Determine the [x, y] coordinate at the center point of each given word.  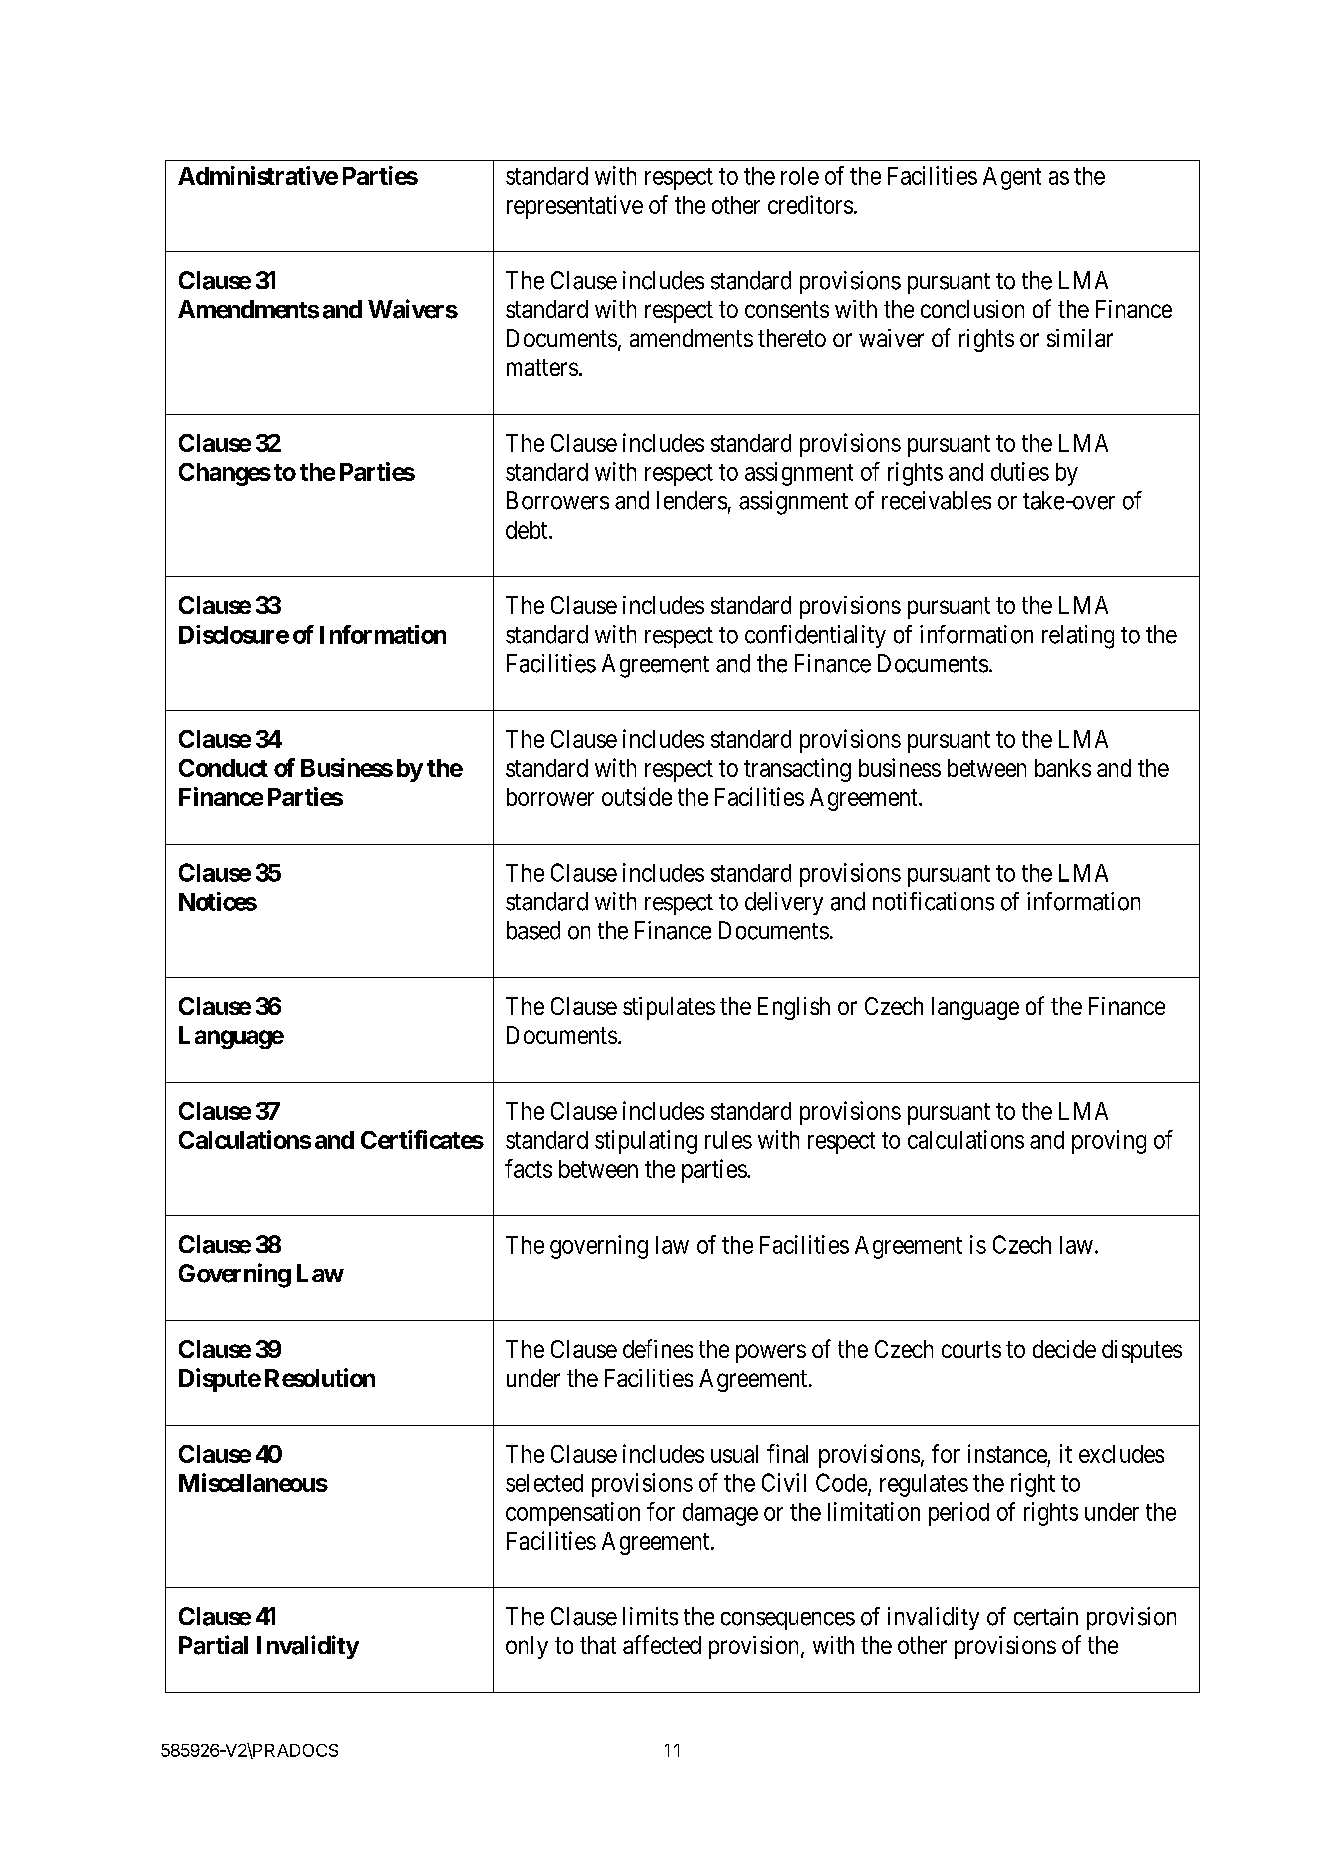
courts [971, 1349]
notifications [933, 901]
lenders [692, 500]
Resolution [320, 1377]
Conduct [223, 768]
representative [575, 207]
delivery [784, 903]
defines [658, 1348]
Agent [1012, 178]
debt [528, 530]
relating [1078, 637]
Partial [213, 1645]
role [800, 176]
